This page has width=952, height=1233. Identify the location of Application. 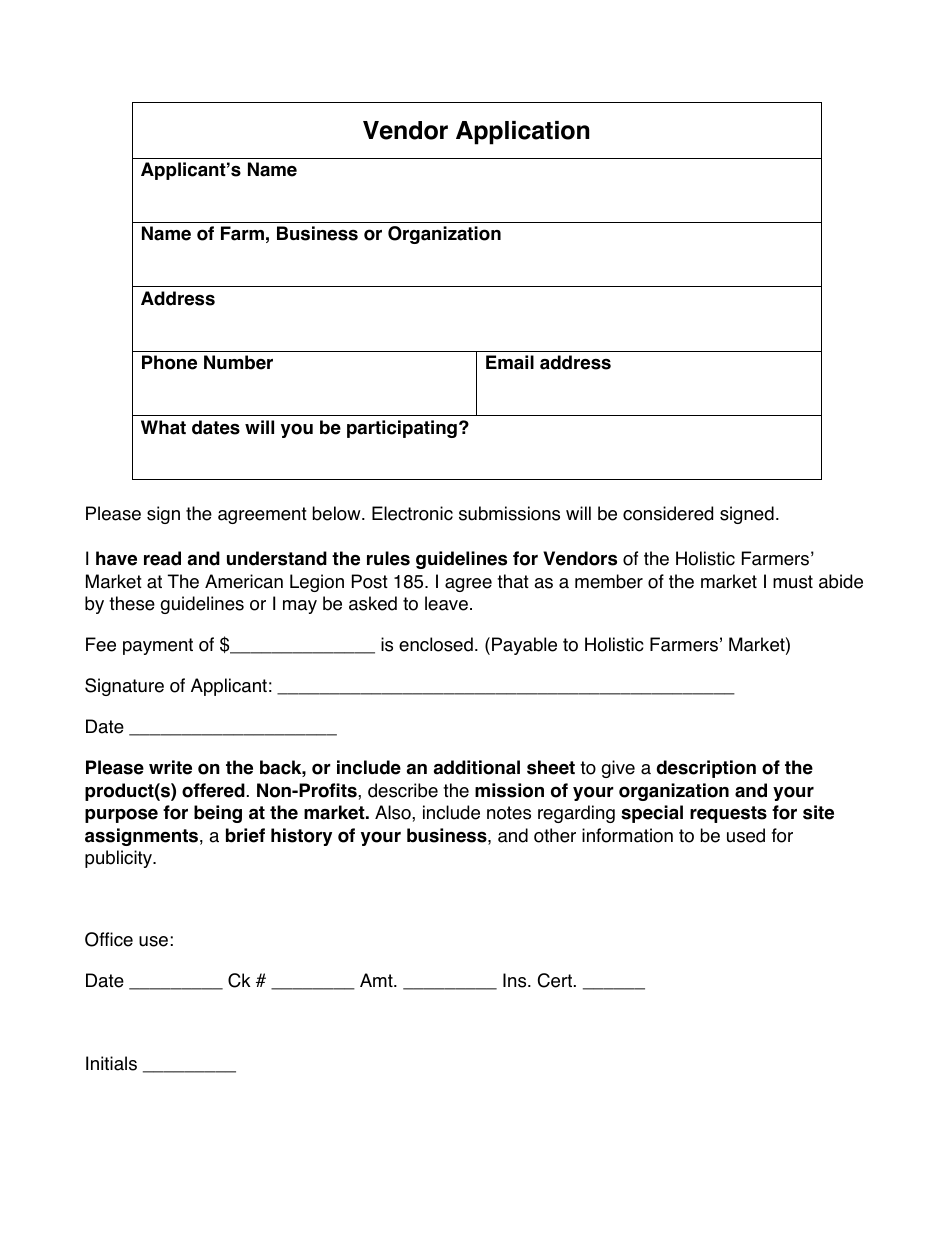
(522, 133).
